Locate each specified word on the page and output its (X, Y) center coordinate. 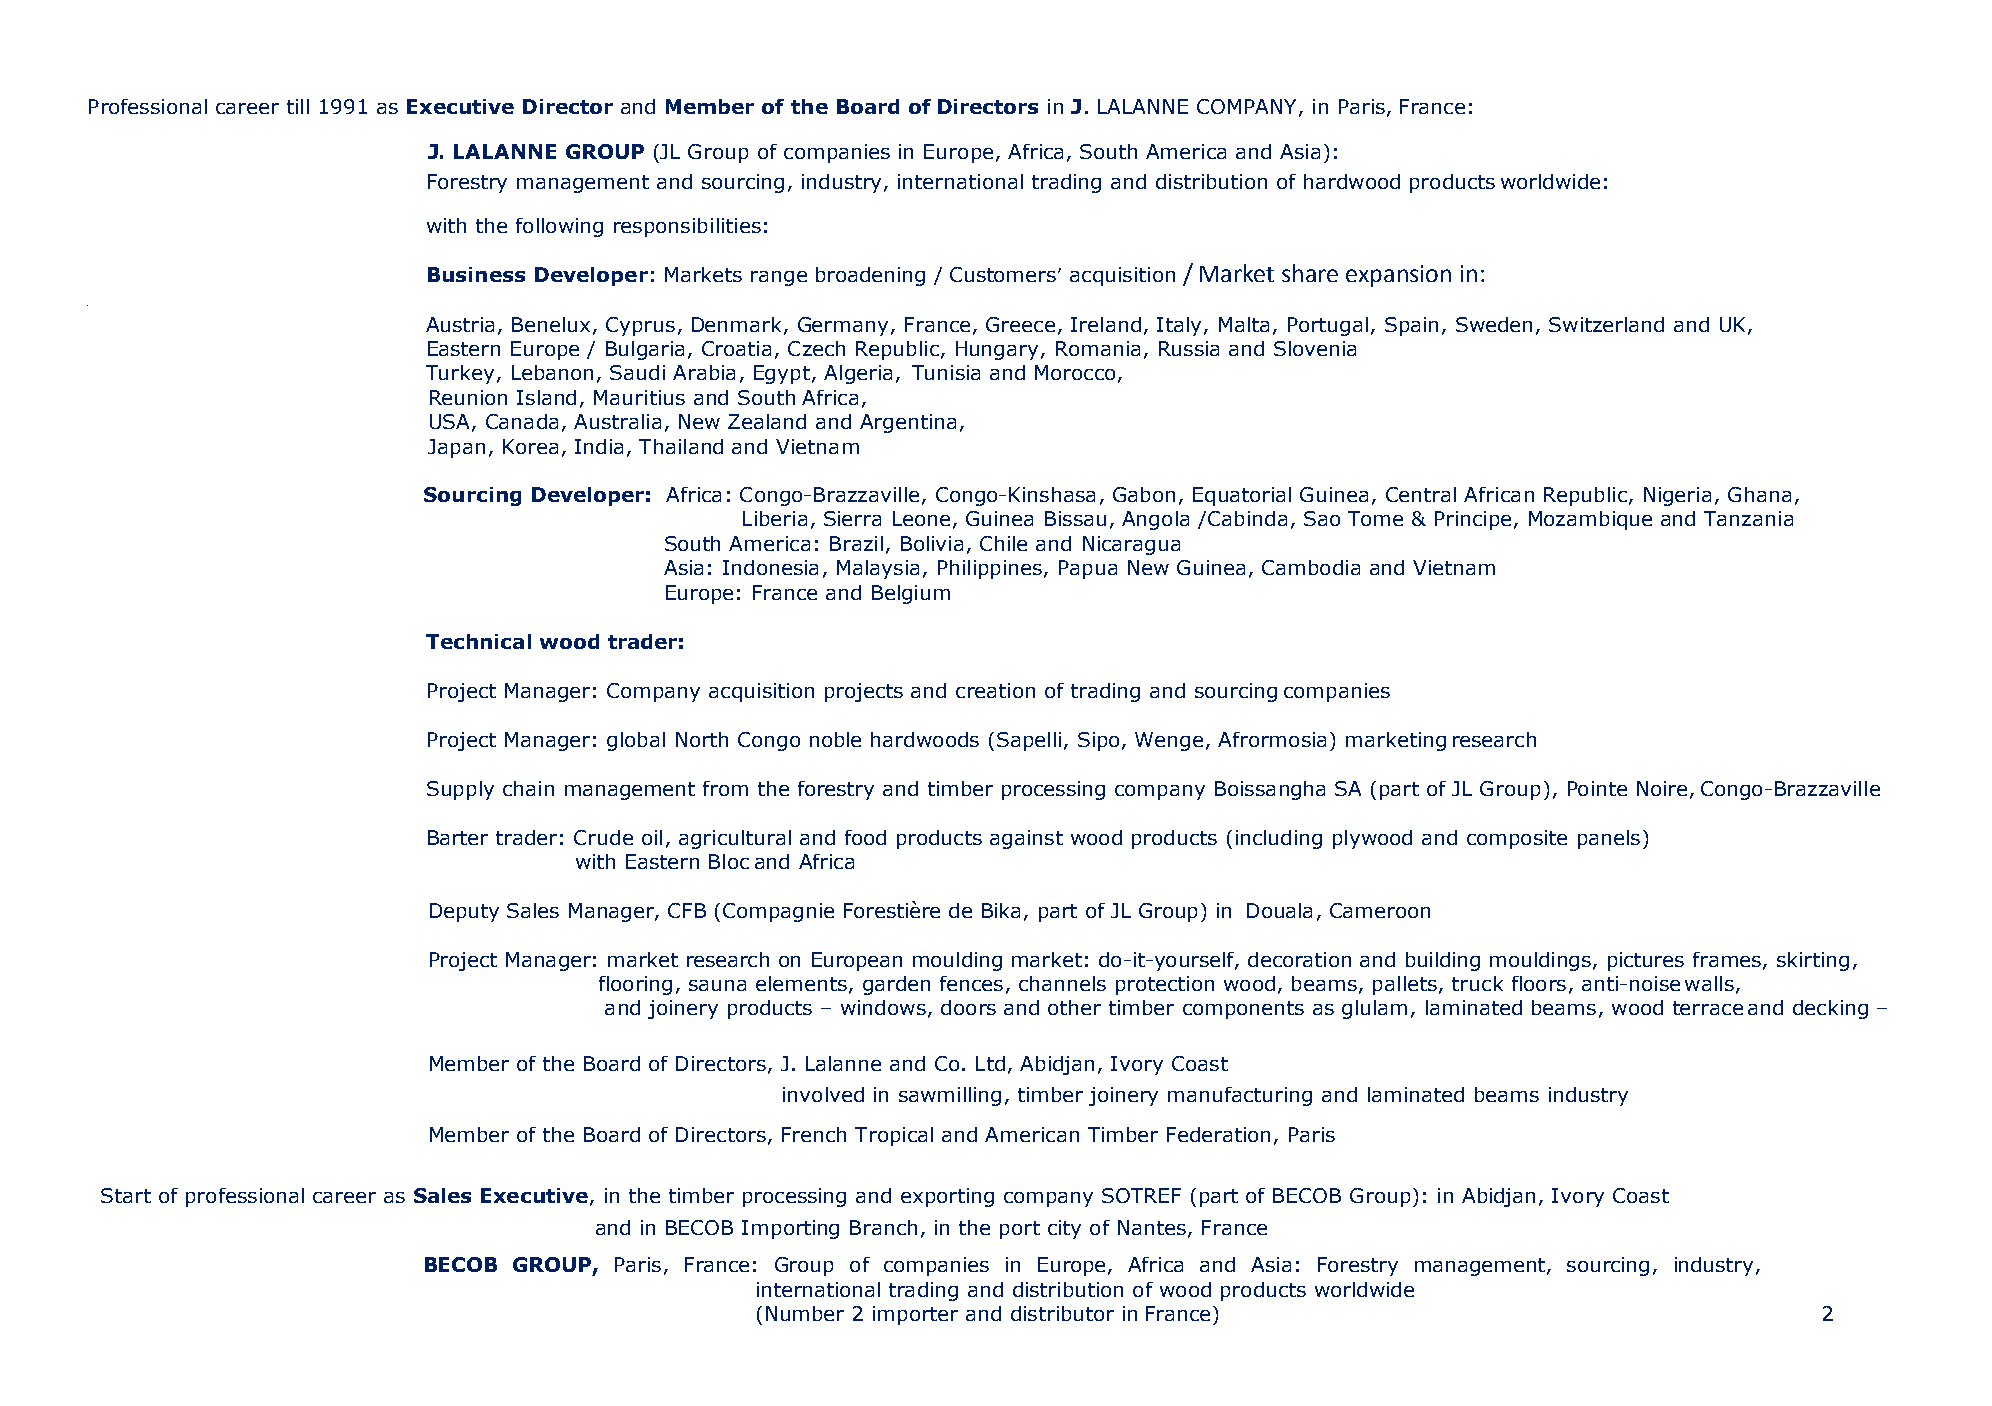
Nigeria (1677, 496)
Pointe (1597, 788)
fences (971, 983)
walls (1709, 983)
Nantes (1152, 1227)
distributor (1062, 1313)
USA (451, 423)
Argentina (908, 423)
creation (995, 690)
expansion (1398, 276)
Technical (478, 641)
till (298, 106)
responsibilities (687, 227)
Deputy (464, 912)
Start (126, 1195)
